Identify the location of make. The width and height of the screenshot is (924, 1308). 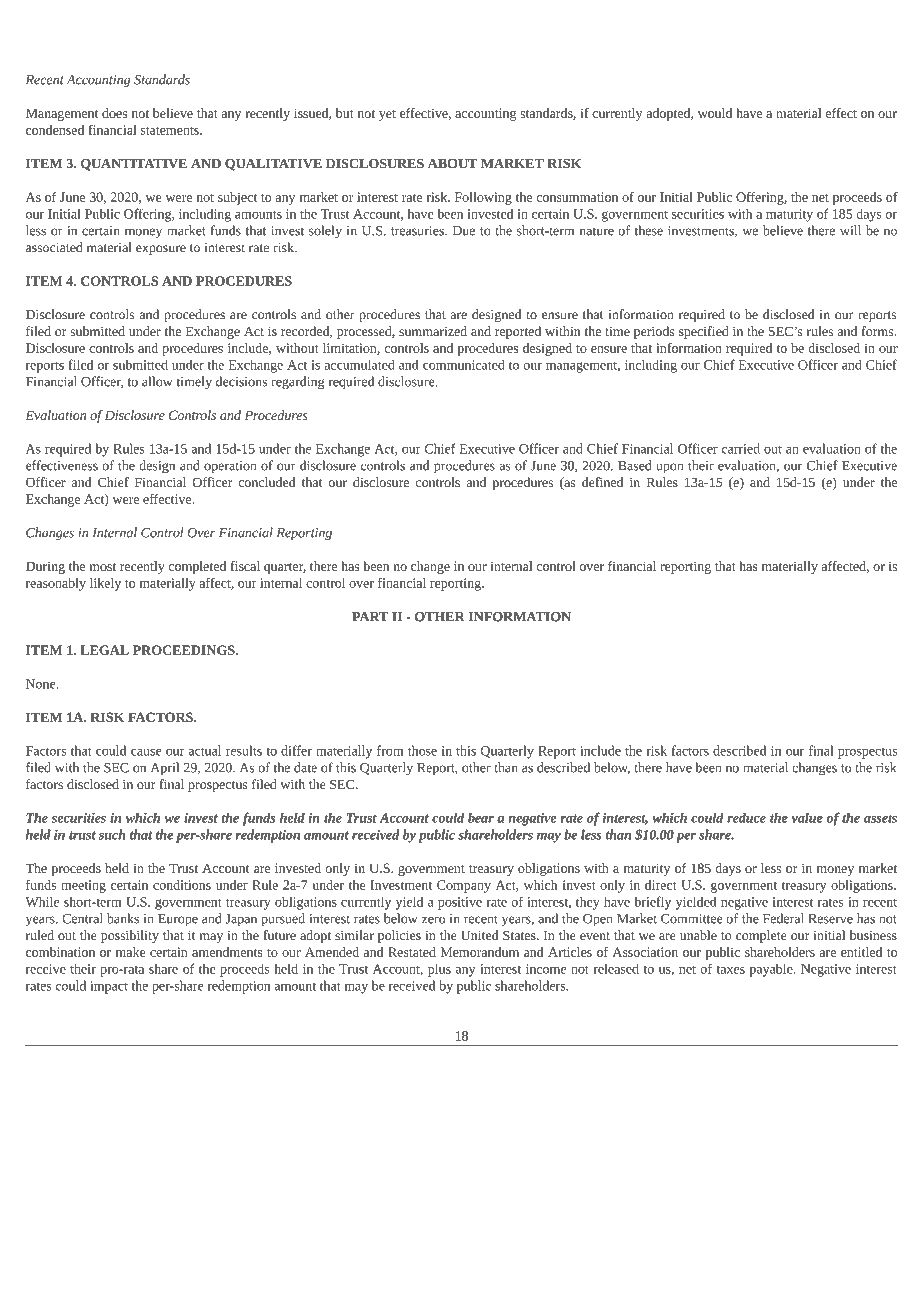
(130, 952).
